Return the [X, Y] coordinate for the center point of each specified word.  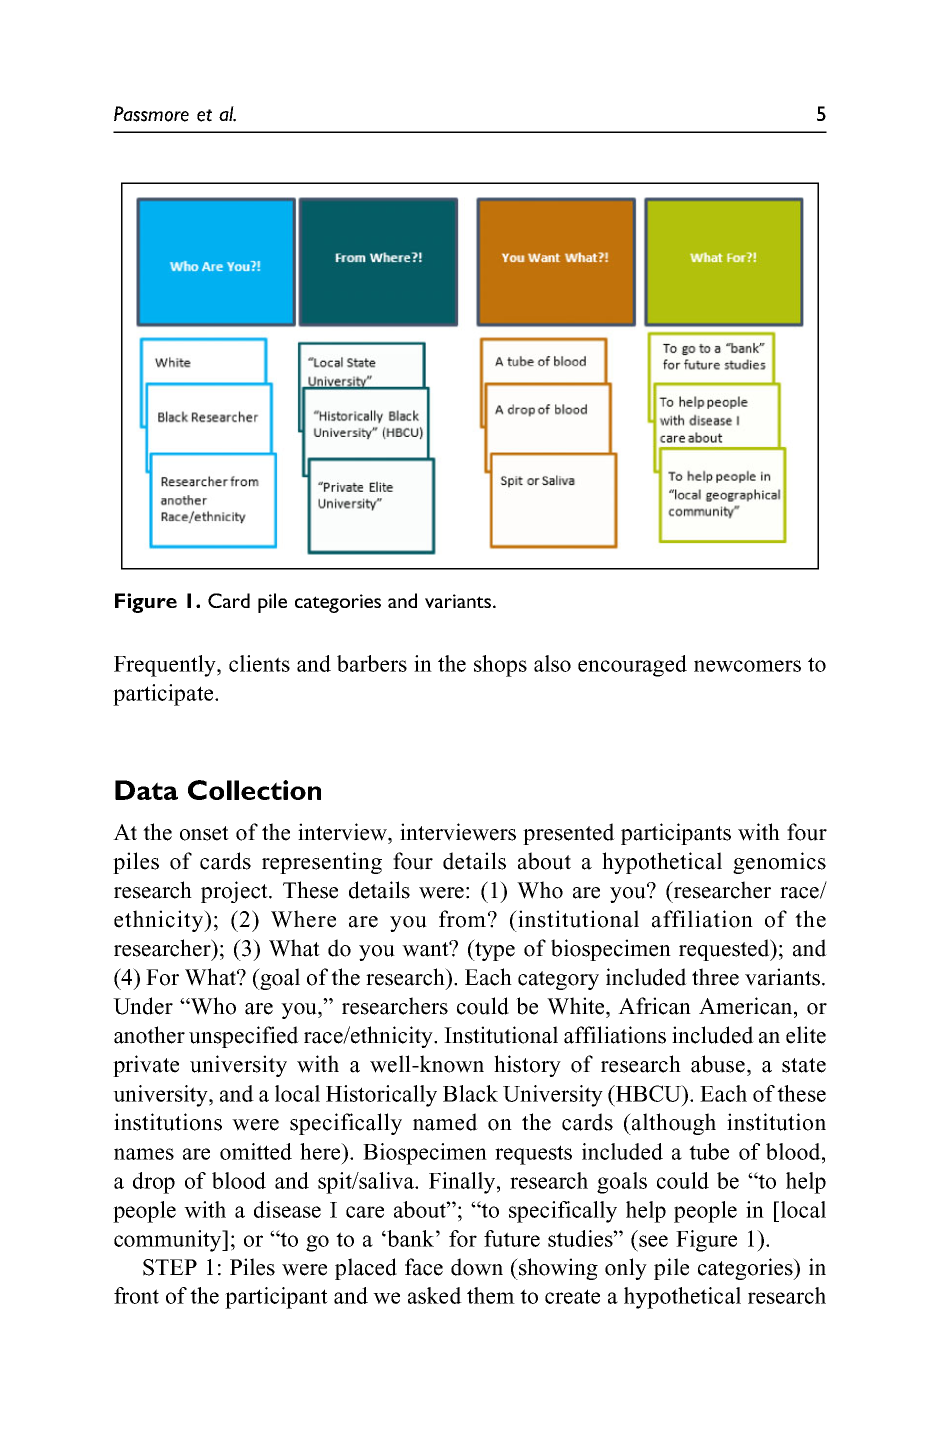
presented [569, 834]
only [626, 1269]
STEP [170, 1267]
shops [500, 666]
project [235, 892]
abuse [718, 1064]
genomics [779, 863]
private [146, 1066]
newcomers [747, 666]
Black [470, 1093]
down [477, 1267]
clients [259, 663]
